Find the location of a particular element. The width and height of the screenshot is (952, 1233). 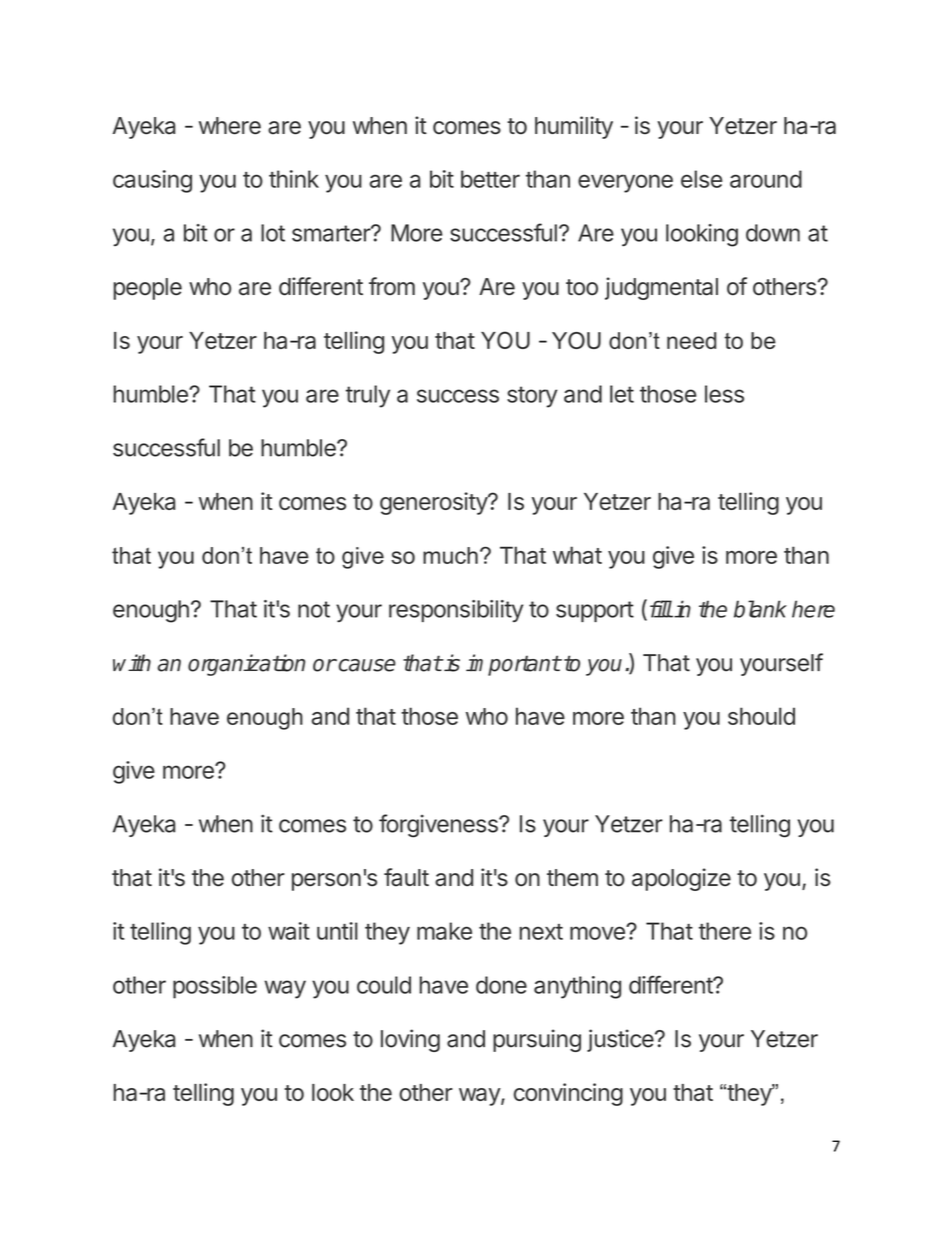

important is located at coordinates (513, 665).
